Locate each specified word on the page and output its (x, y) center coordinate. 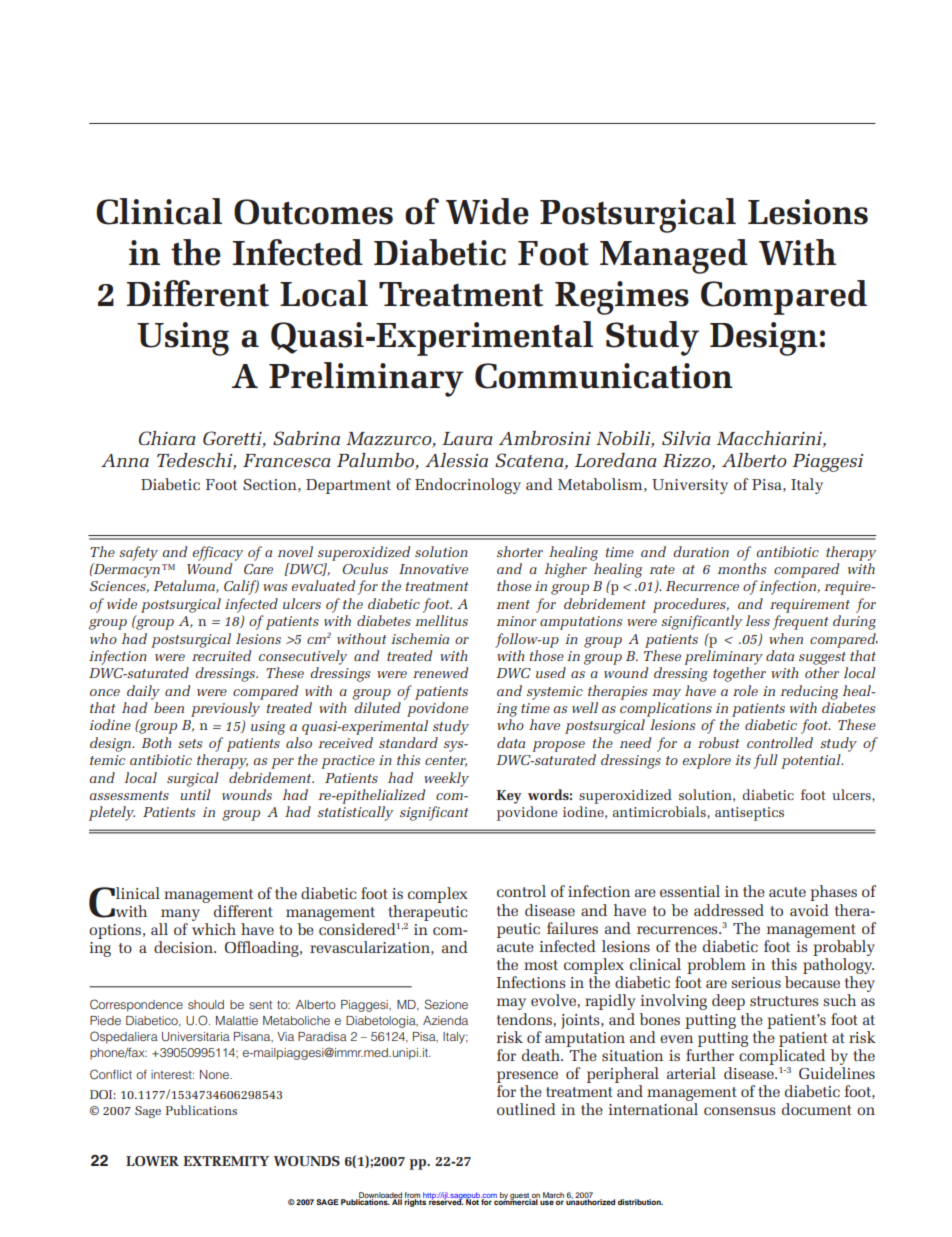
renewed (440, 672)
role (745, 690)
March (553, 1195)
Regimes (622, 298)
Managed (674, 256)
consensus (740, 1111)
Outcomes (313, 212)
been (169, 707)
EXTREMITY (226, 1161)
